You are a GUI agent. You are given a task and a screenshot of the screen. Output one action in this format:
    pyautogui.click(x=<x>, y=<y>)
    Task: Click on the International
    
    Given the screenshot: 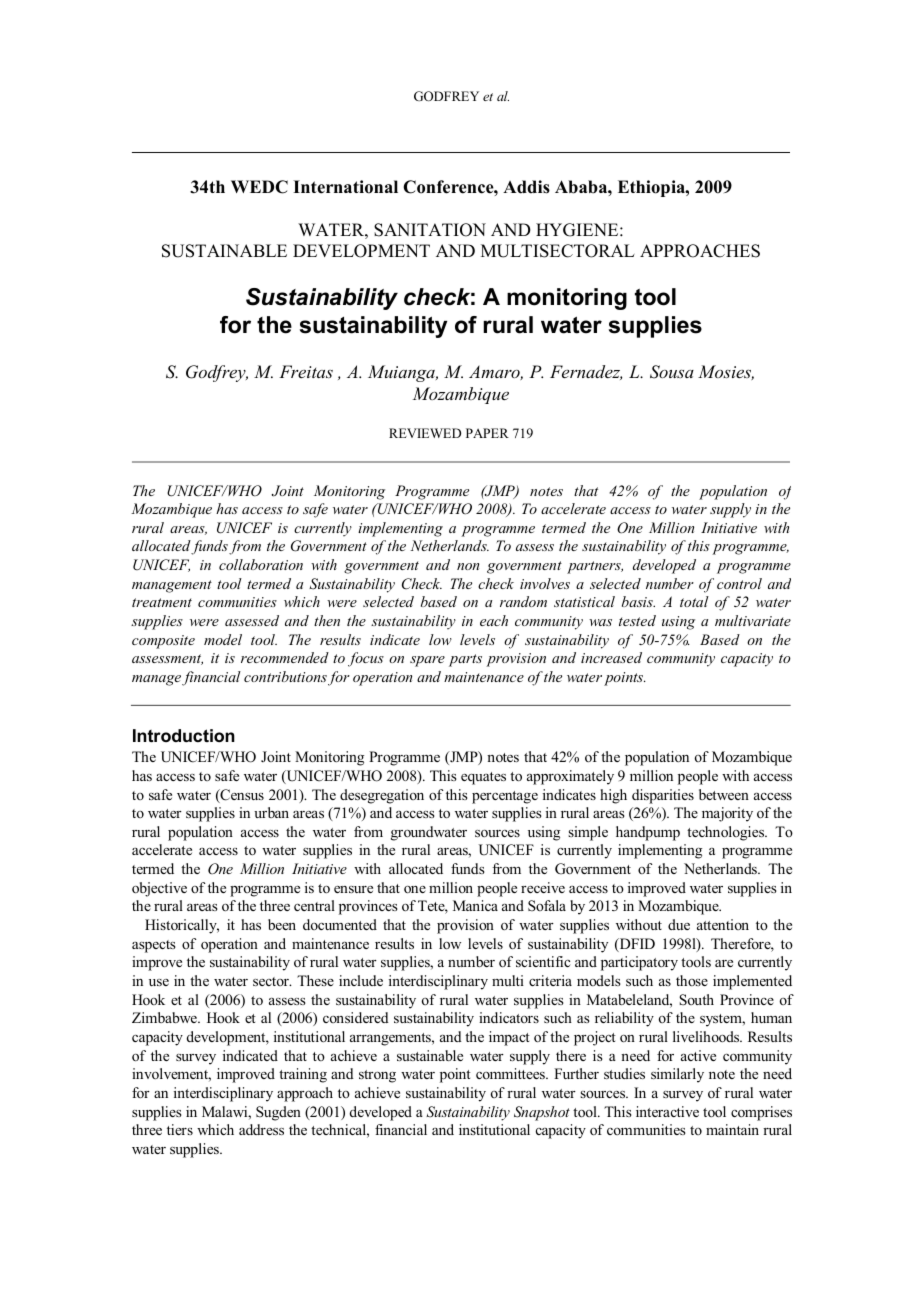 What is the action you would take?
    pyautogui.click(x=345, y=187)
